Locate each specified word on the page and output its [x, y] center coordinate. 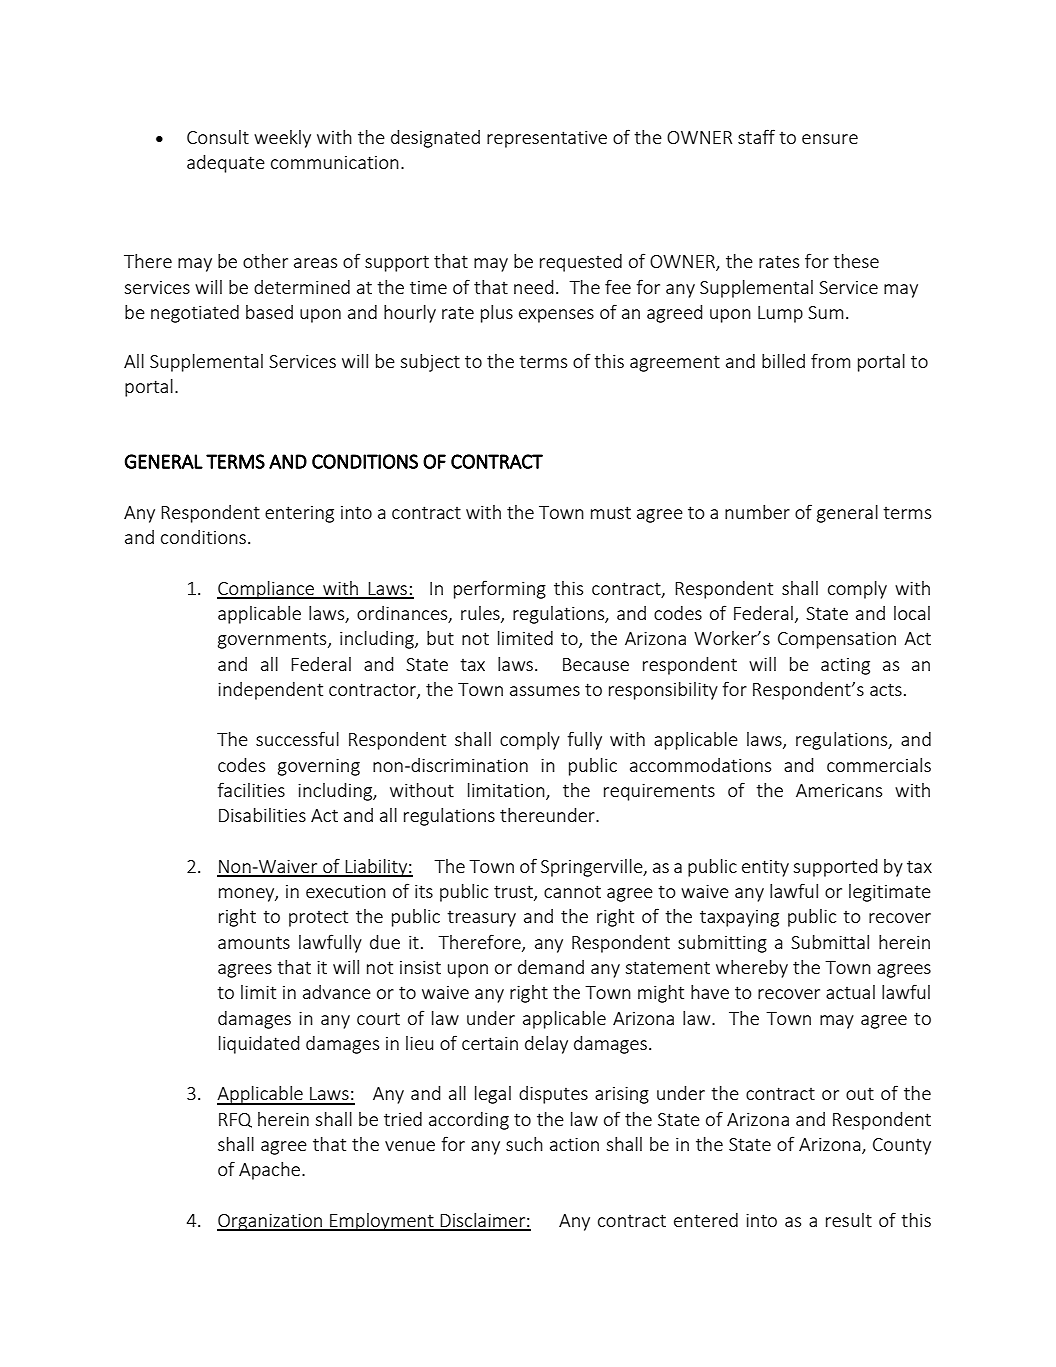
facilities [251, 789]
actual [850, 992]
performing [500, 589]
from [831, 360]
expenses [556, 316]
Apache [271, 1171]
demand [551, 966]
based [269, 312]
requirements [659, 792]
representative [547, 139]
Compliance [267, 590]
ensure [830, 139]
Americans [839, 790]
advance [337, 992]
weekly [282, 139]
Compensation [837, 640]
